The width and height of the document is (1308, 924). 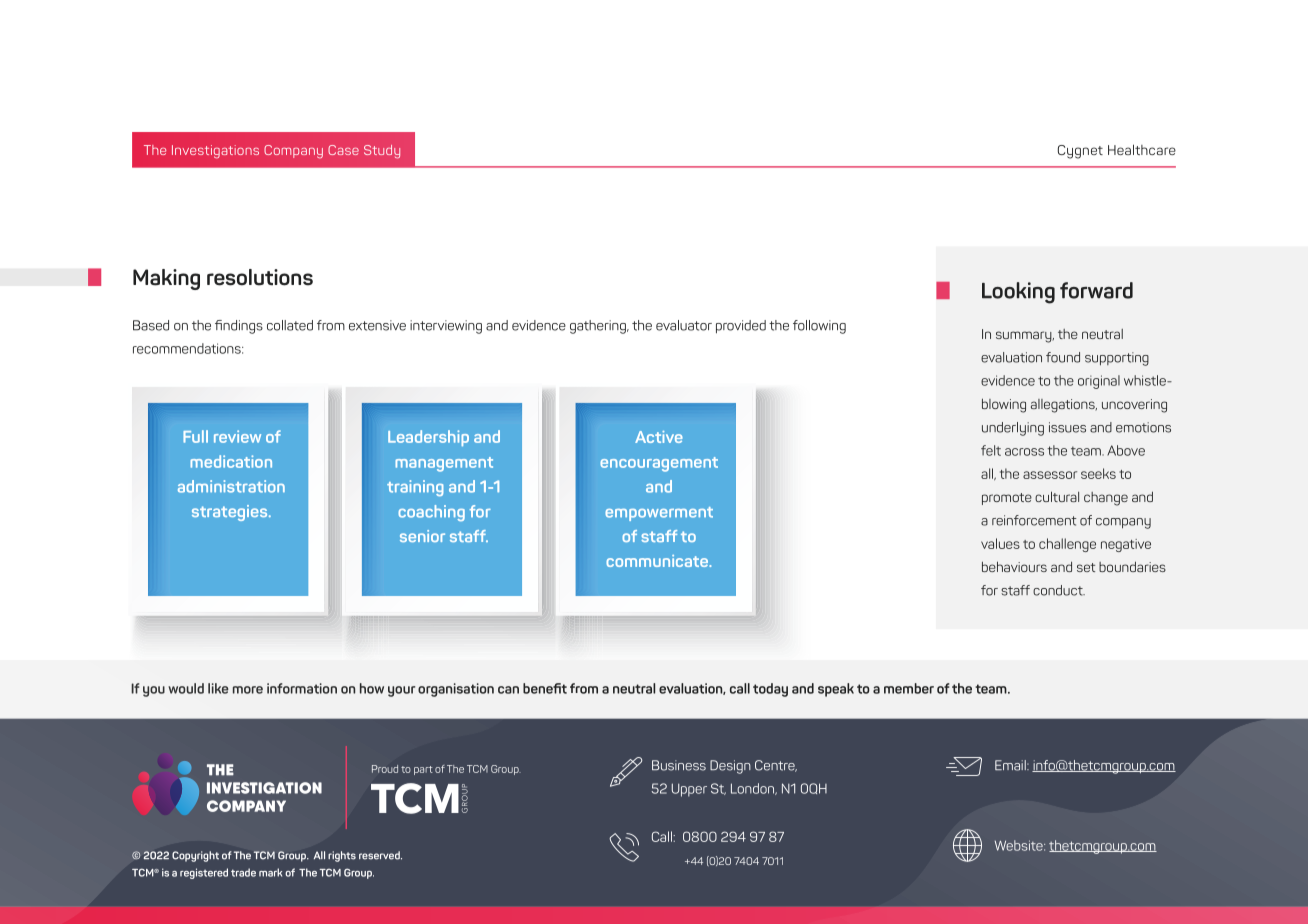 I want to click on Active, so click(x=659, y=437).
